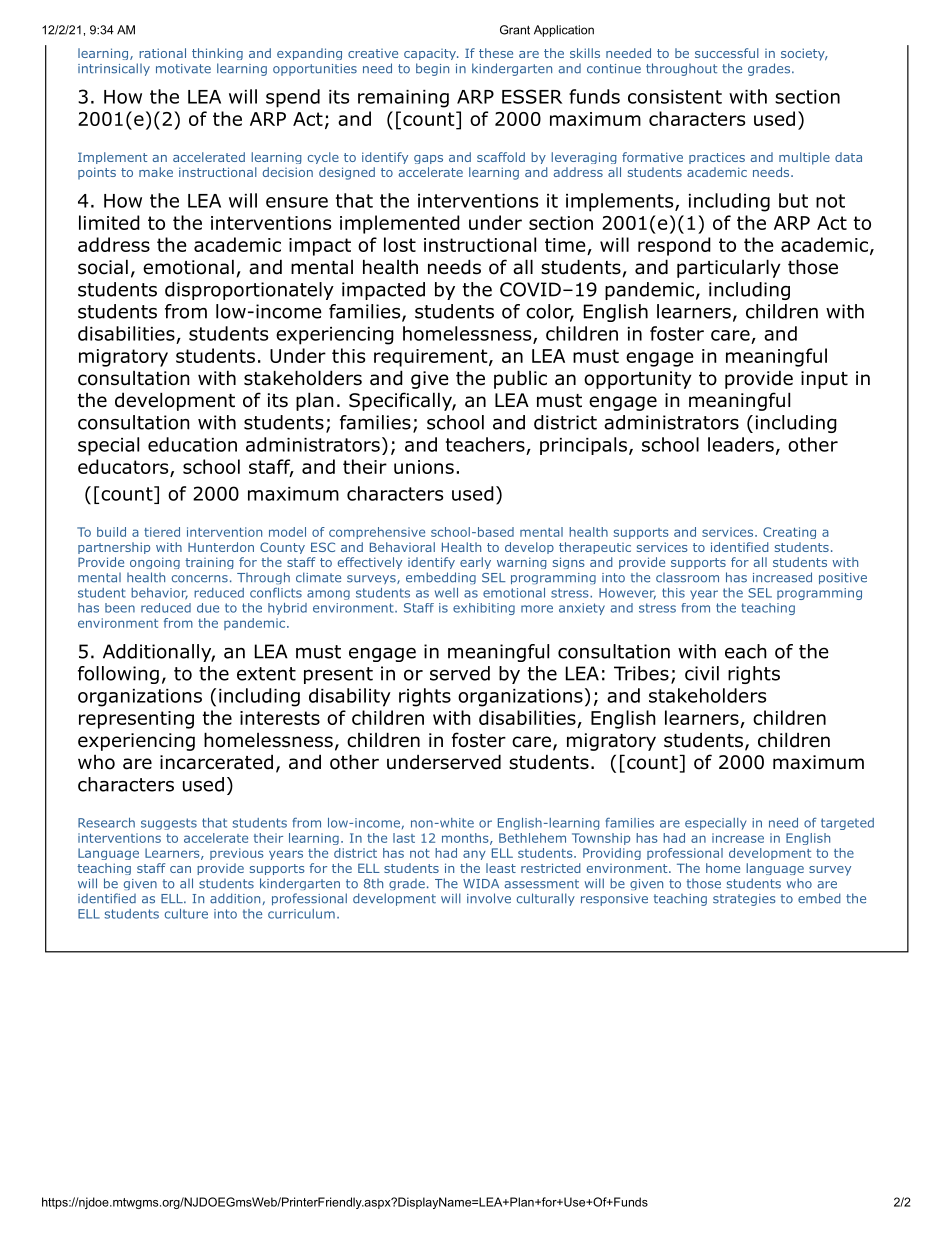 The image size is (952, 1233). Describe the element at coordinates (489, 898) in the image. I see `involve` at that location.
